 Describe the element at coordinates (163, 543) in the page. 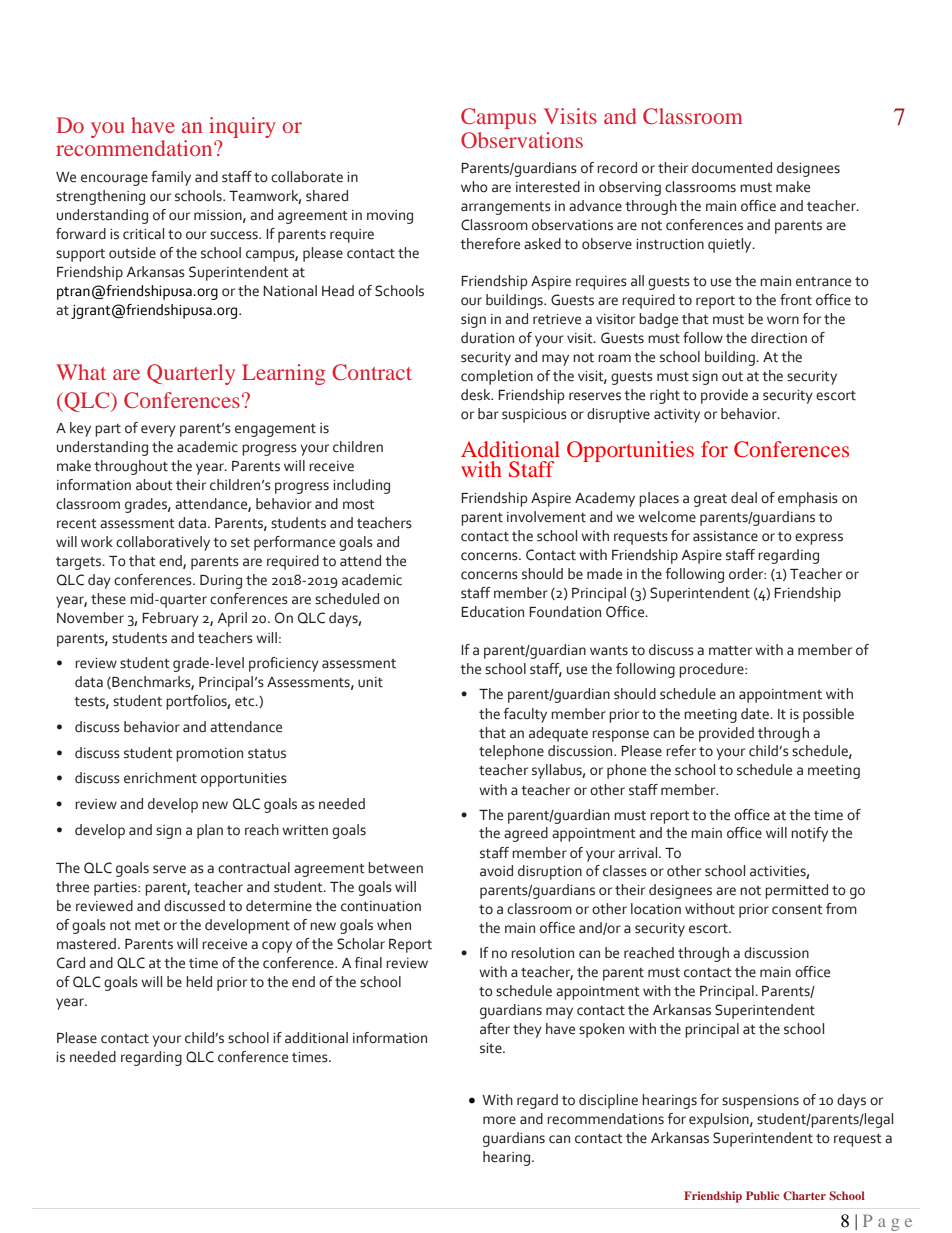

I see `collaboratively` at that location.
